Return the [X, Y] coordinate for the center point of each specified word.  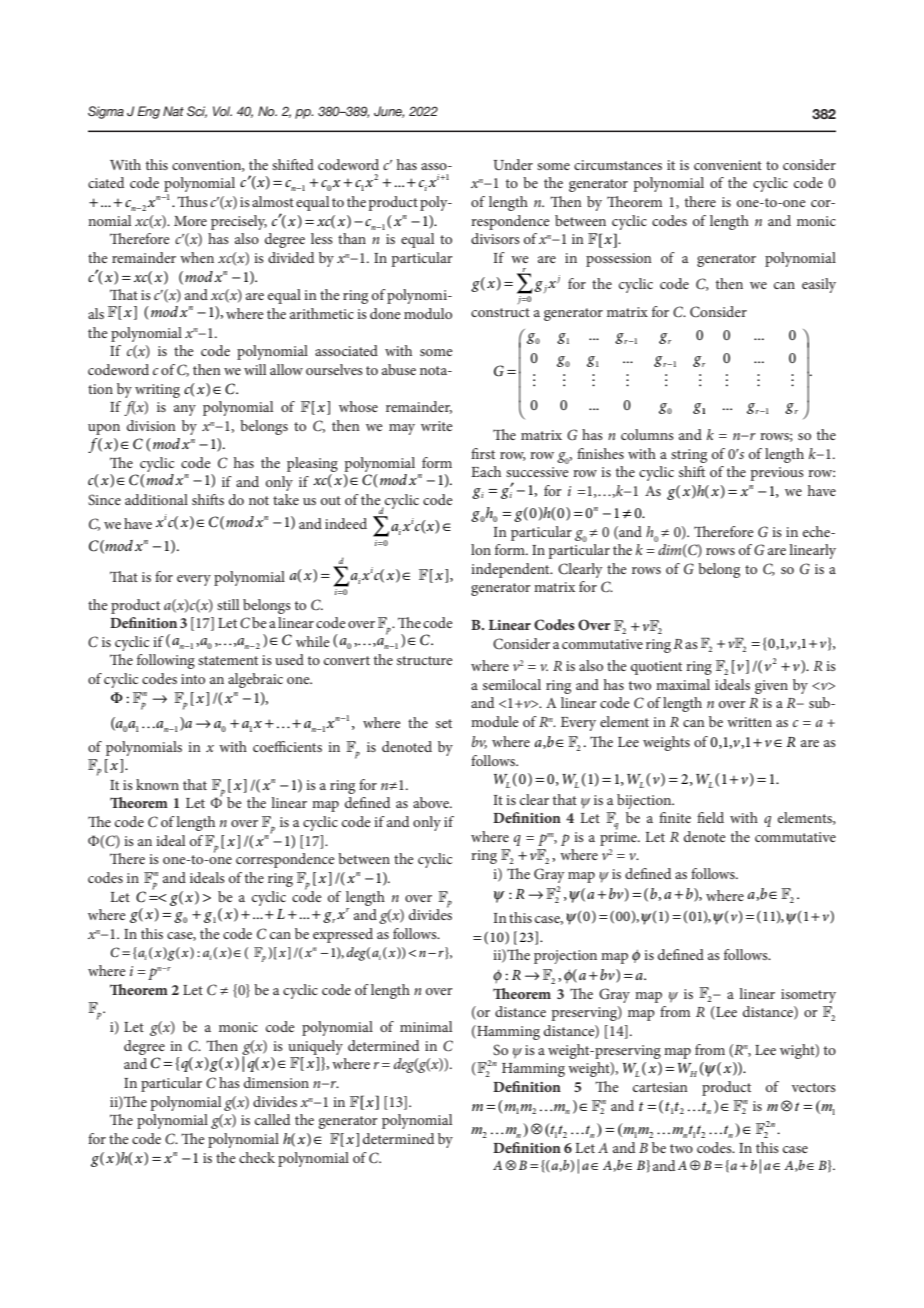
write [437, 426]
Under [513, 164]
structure [425, 660]
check [257, 1157]
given [771, 687]
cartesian [660, 1087]
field [710, 817]
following [166, 661]
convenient [728, 165]
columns [647, 434]
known [157, 784]
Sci [197, 112]
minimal [426, 1026]
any [185, 410]
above [432, 802]
